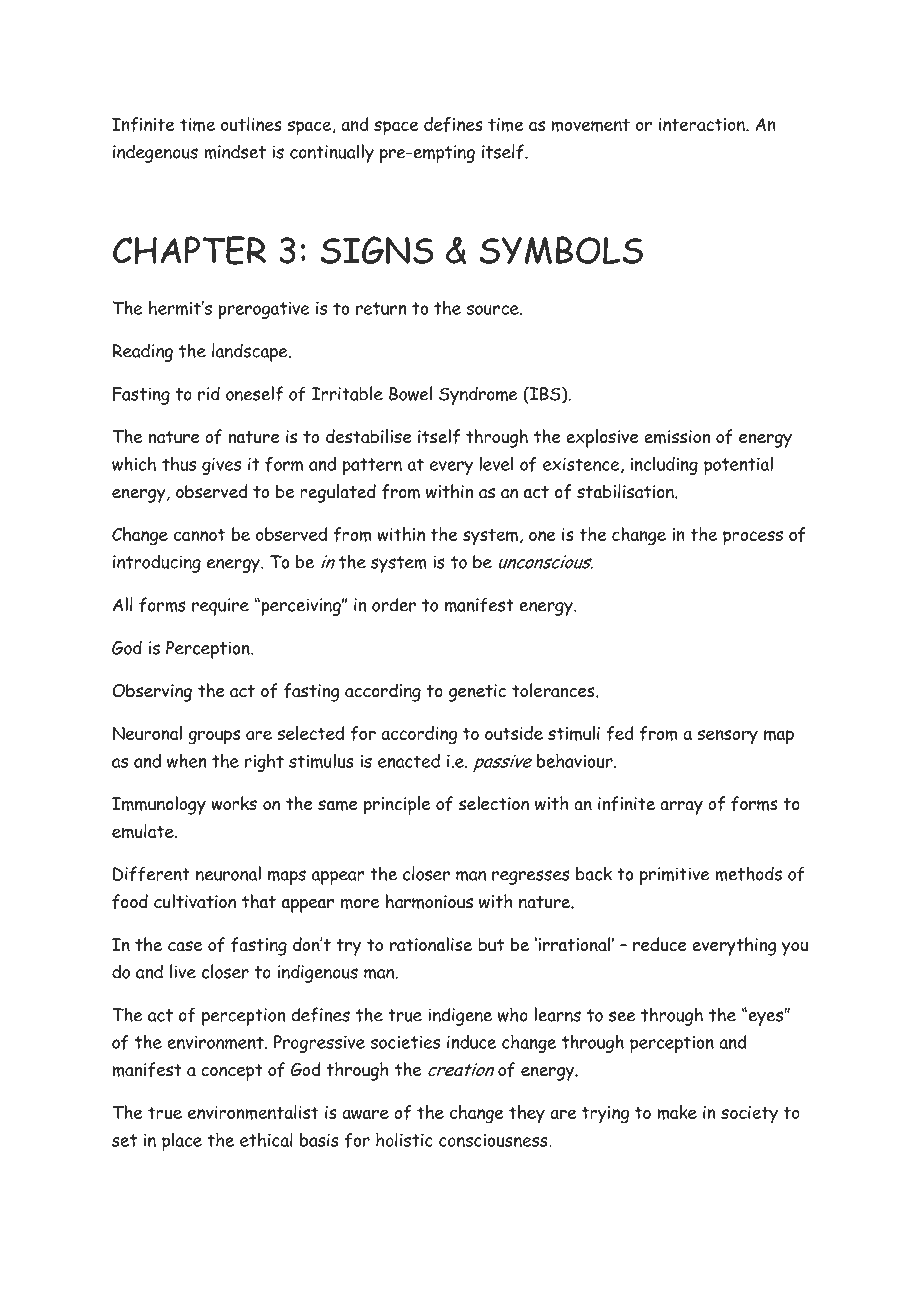  Describe the element at coordinates (496, 463) in the screenshot. I see `level` at that location.
